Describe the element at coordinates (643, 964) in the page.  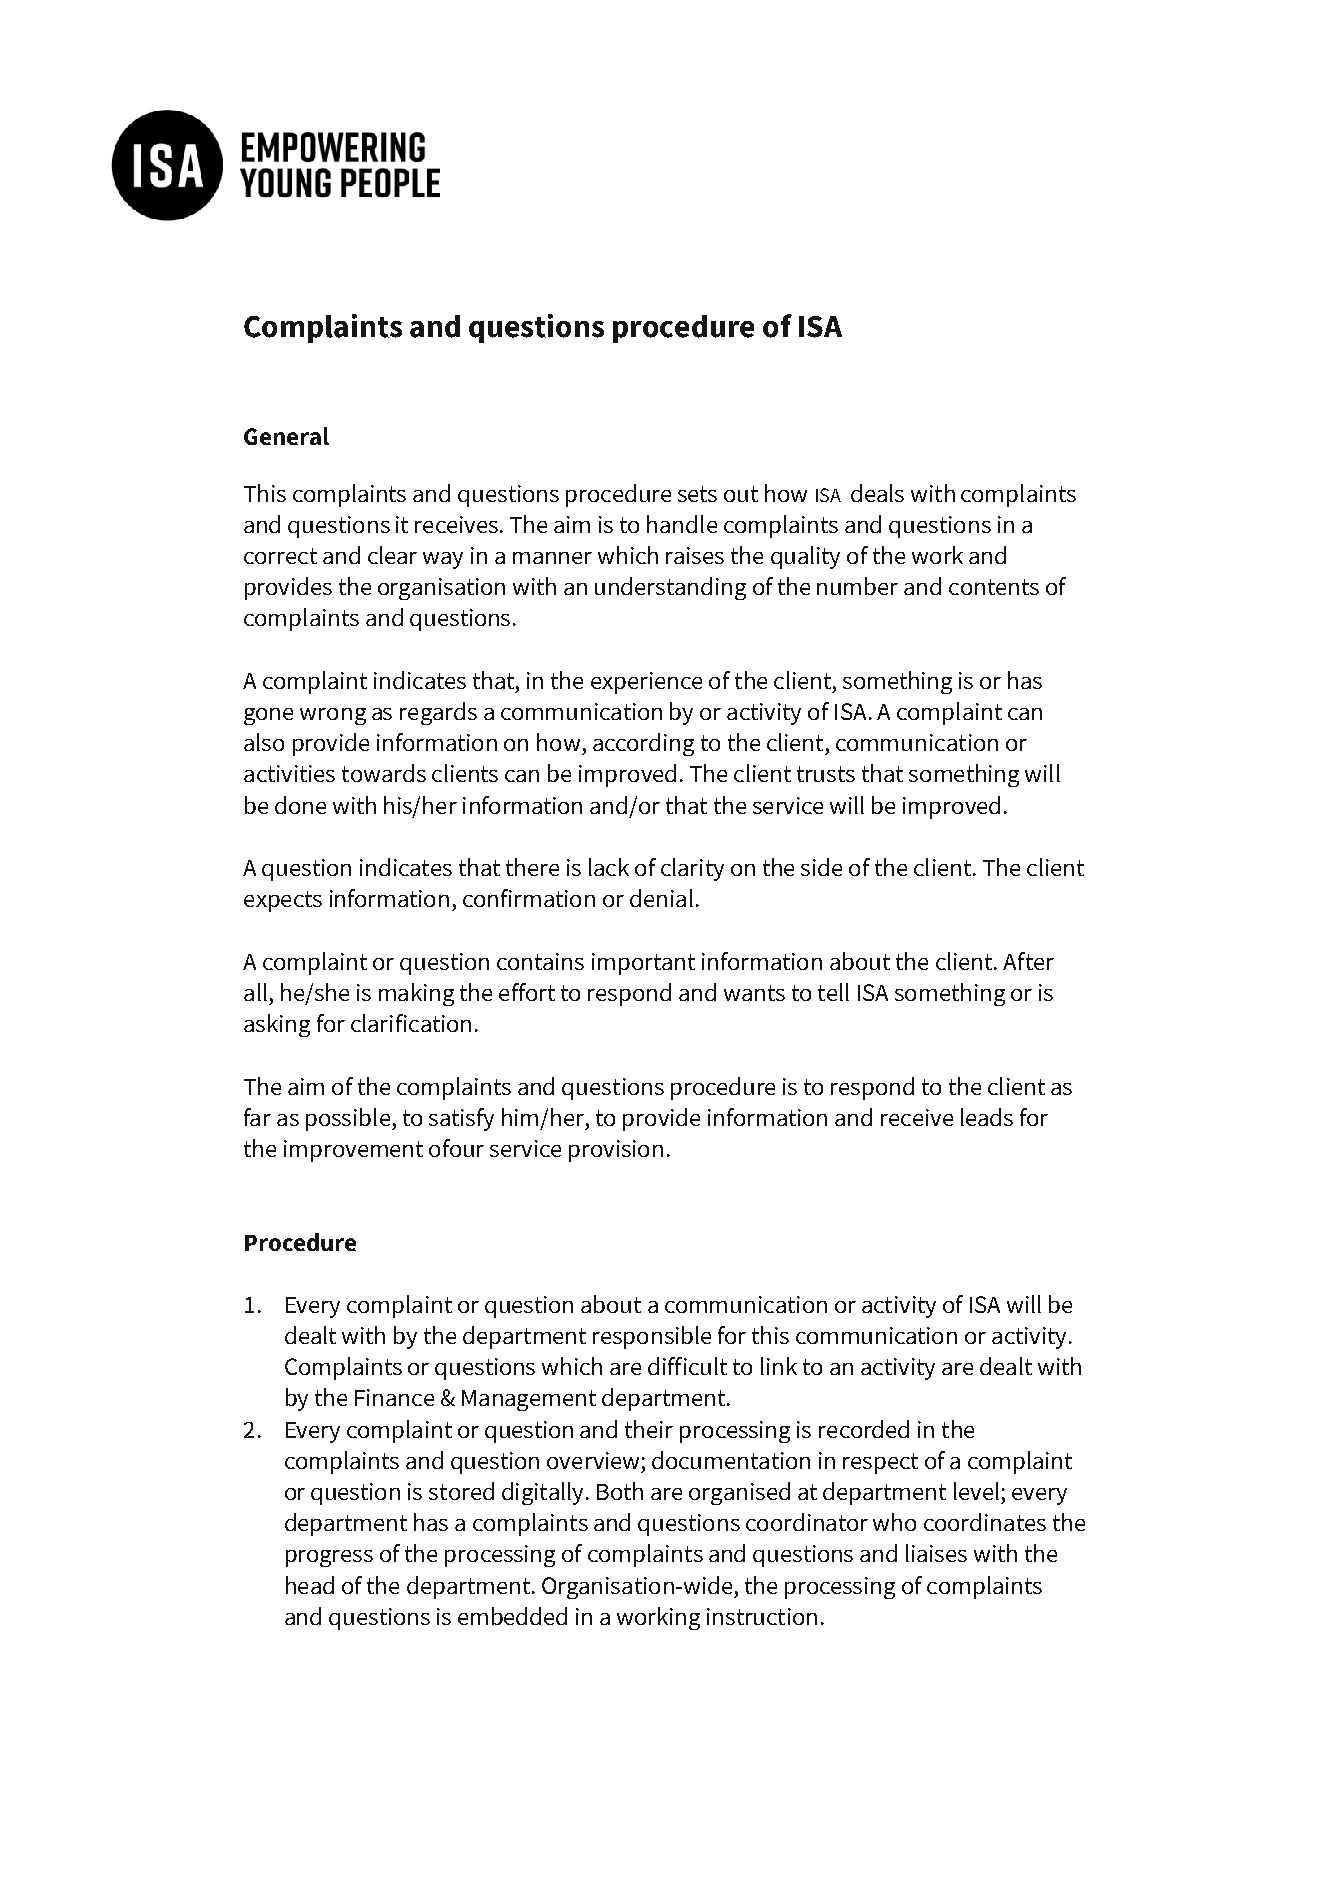
I see `important` at that location.
